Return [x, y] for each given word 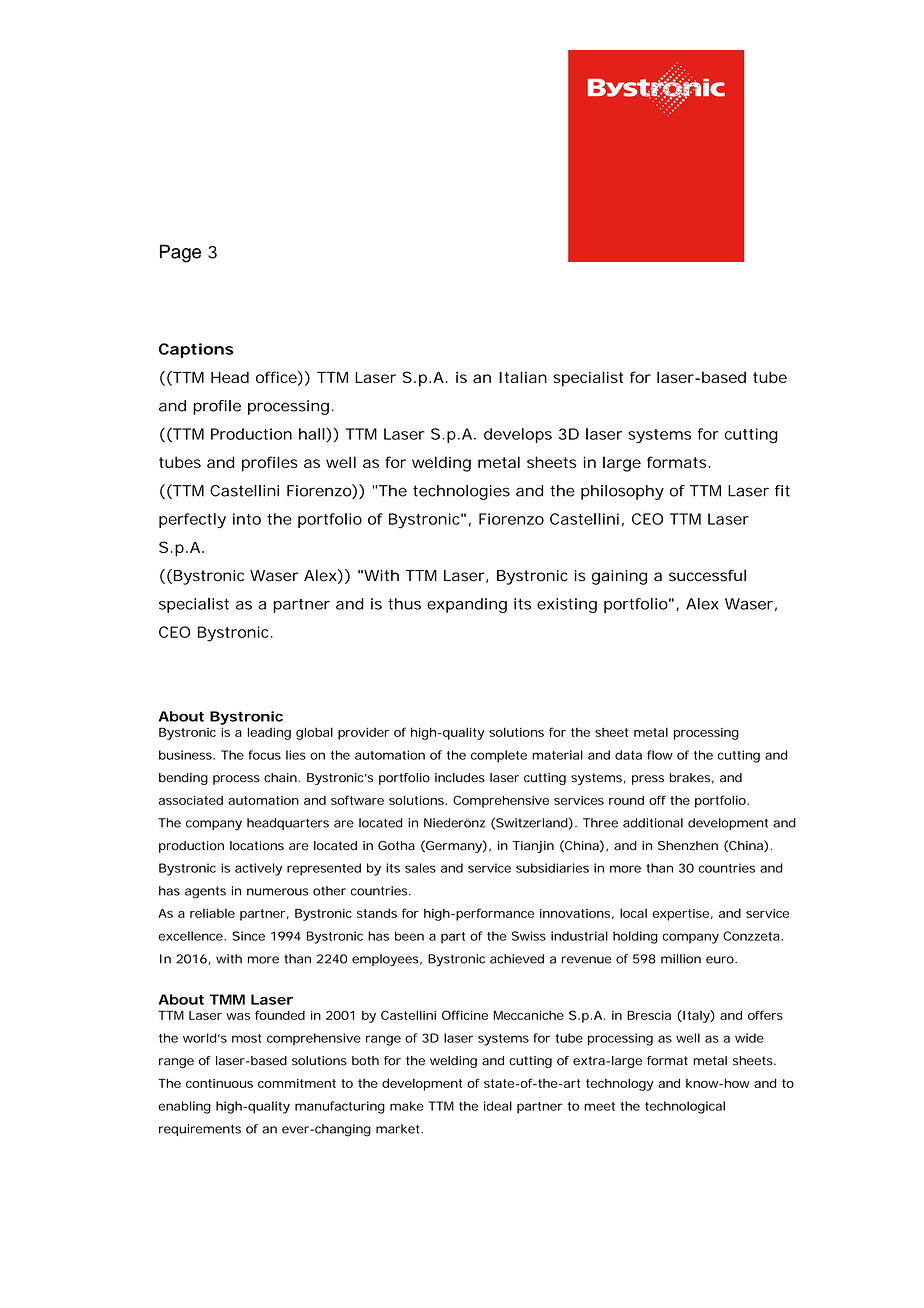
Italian [523, 377]
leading [269, 733]
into [247, 519]
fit [782, 491]
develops [518, 435]
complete [499, 756]
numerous [278, 892]
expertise [680, 915]
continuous [219, 1083]
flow [660, 755]
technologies [461, 492]
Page [180, 253]
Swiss [529, 936]
